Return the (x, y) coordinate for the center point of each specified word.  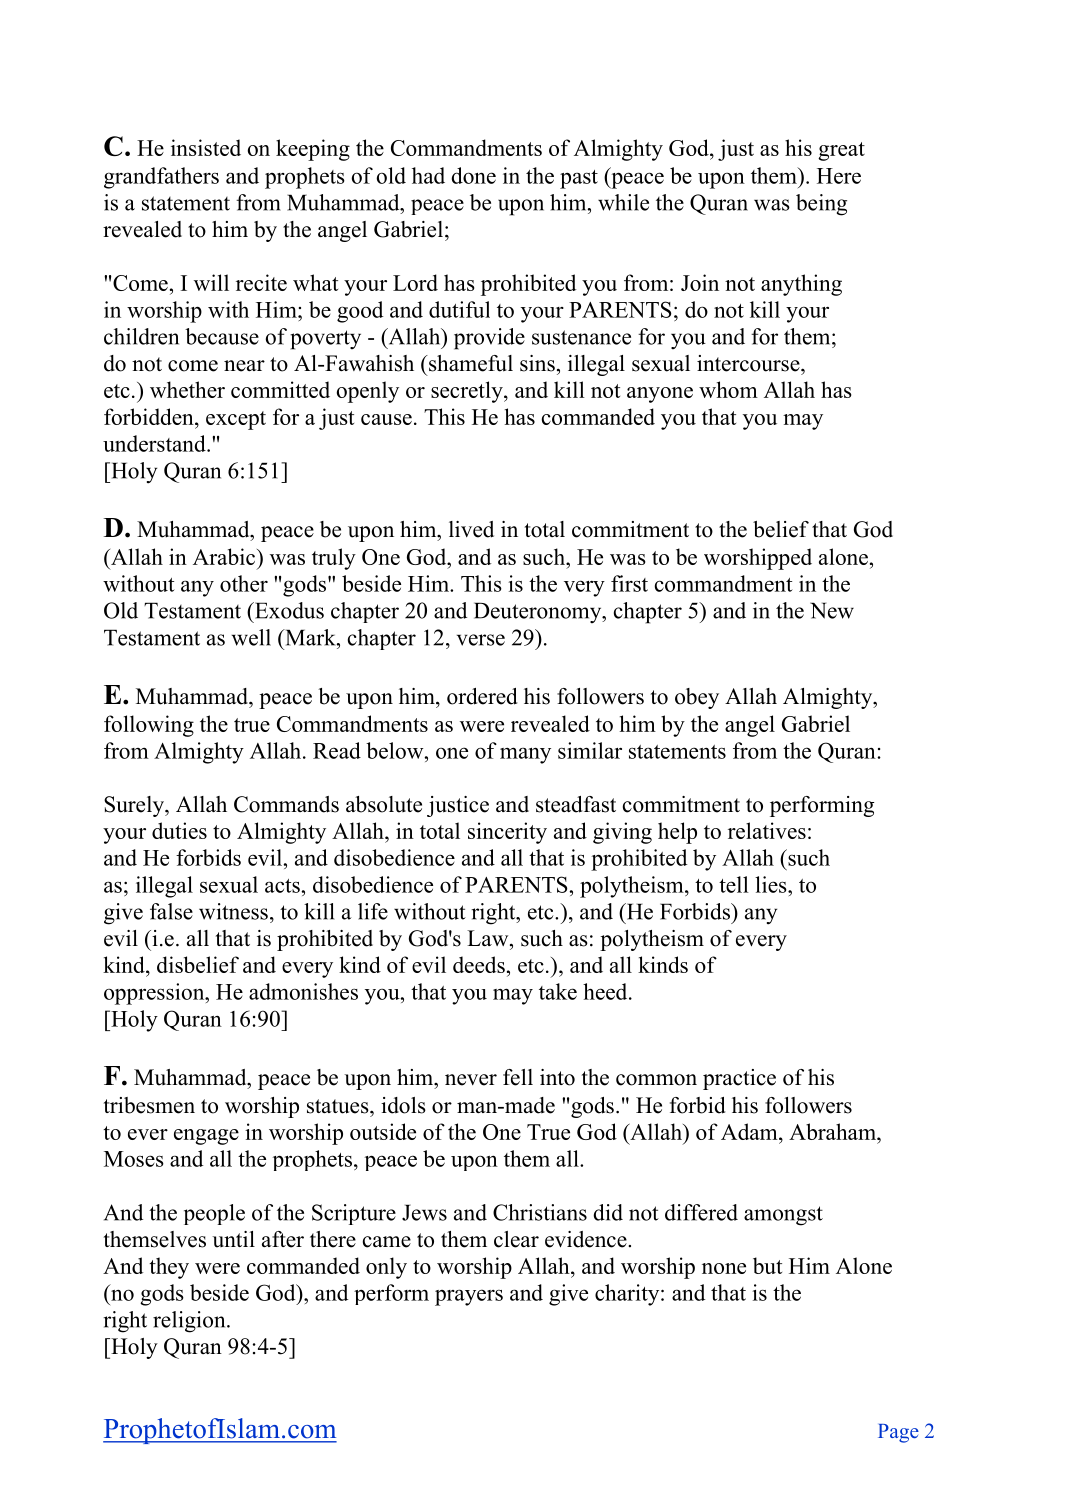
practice (739, 1079)
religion (190, 1322)
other (244, 583)
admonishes (303, 991)
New (832, 610)
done (473, 175)
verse (481, 640)
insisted (206, 147)
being (821, 205)
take (558, 991)
